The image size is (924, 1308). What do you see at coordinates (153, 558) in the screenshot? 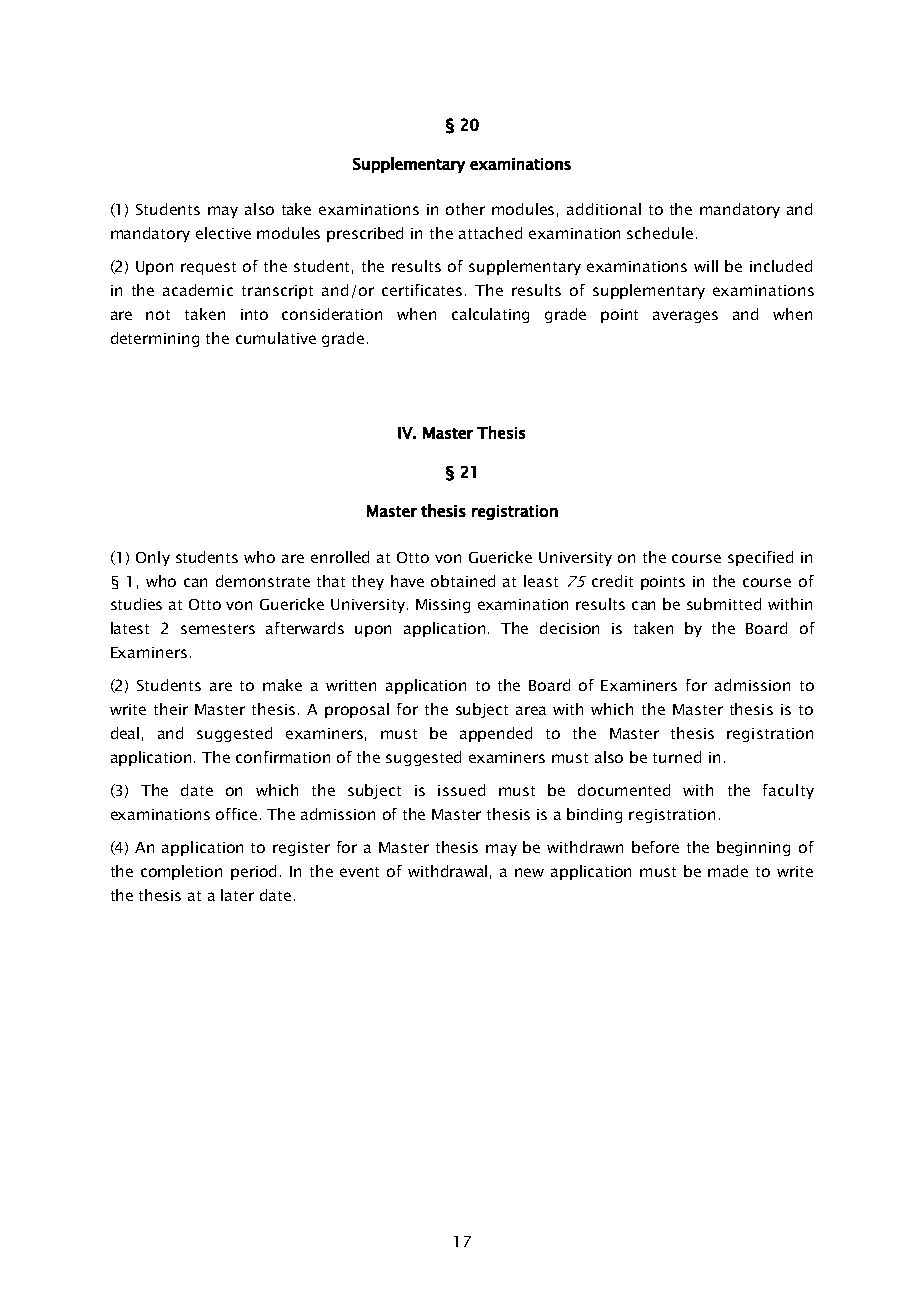
I see `Only` at bounding box center [153, 558].
